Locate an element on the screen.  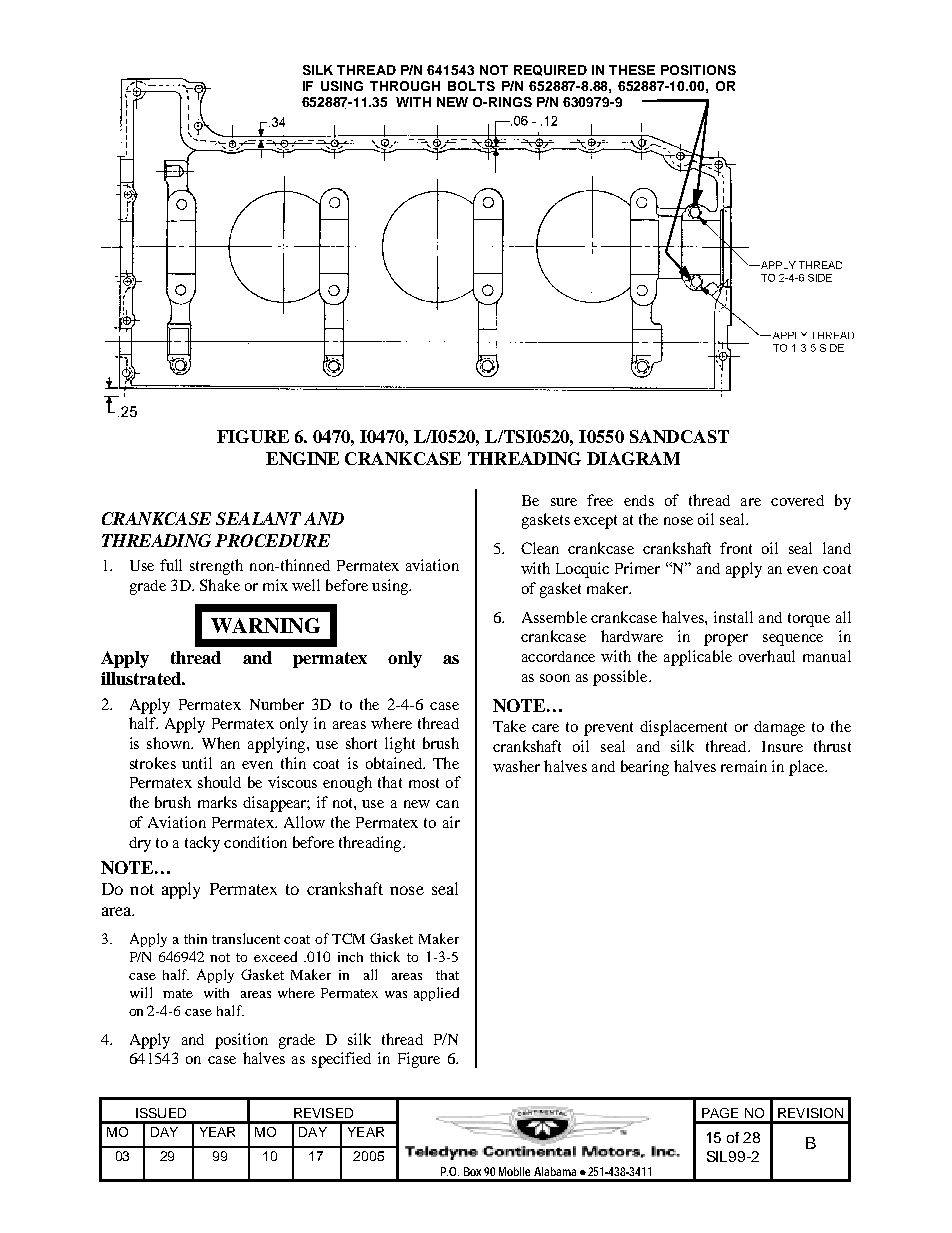
will is located at coordinates (141, 992).
